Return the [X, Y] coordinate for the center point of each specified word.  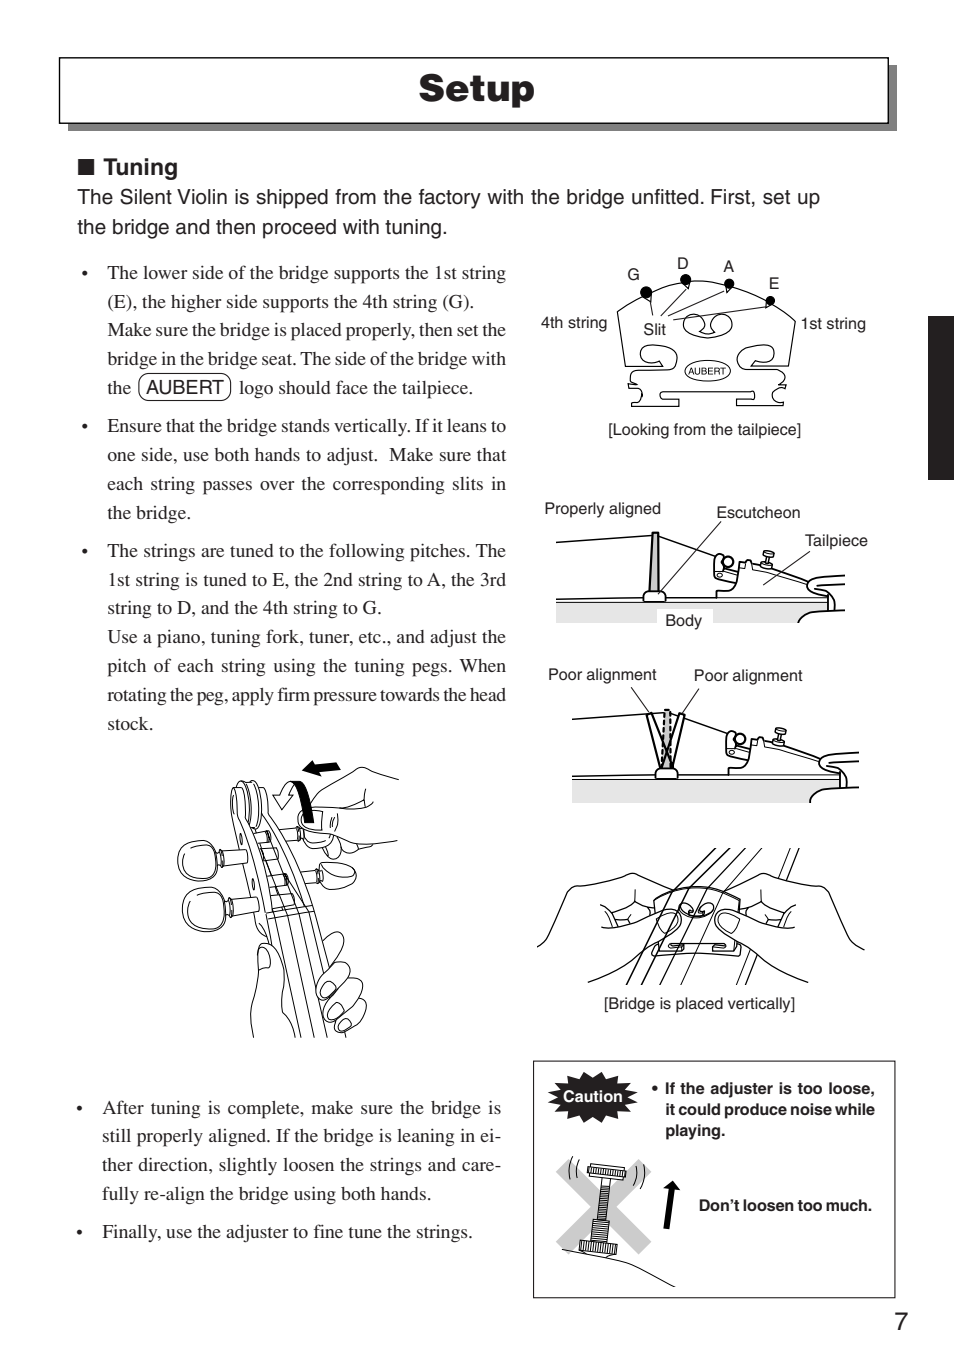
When [482, 665]
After [123, 1107]
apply [253, 697]
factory [450, 199]
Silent [146, 196]
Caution [592, 1096]
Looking [640, 431]
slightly [248, 1166]
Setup [476, 90]
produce [756, 1111]
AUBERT [185, 387]
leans [467, 425]
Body [684, 622]
